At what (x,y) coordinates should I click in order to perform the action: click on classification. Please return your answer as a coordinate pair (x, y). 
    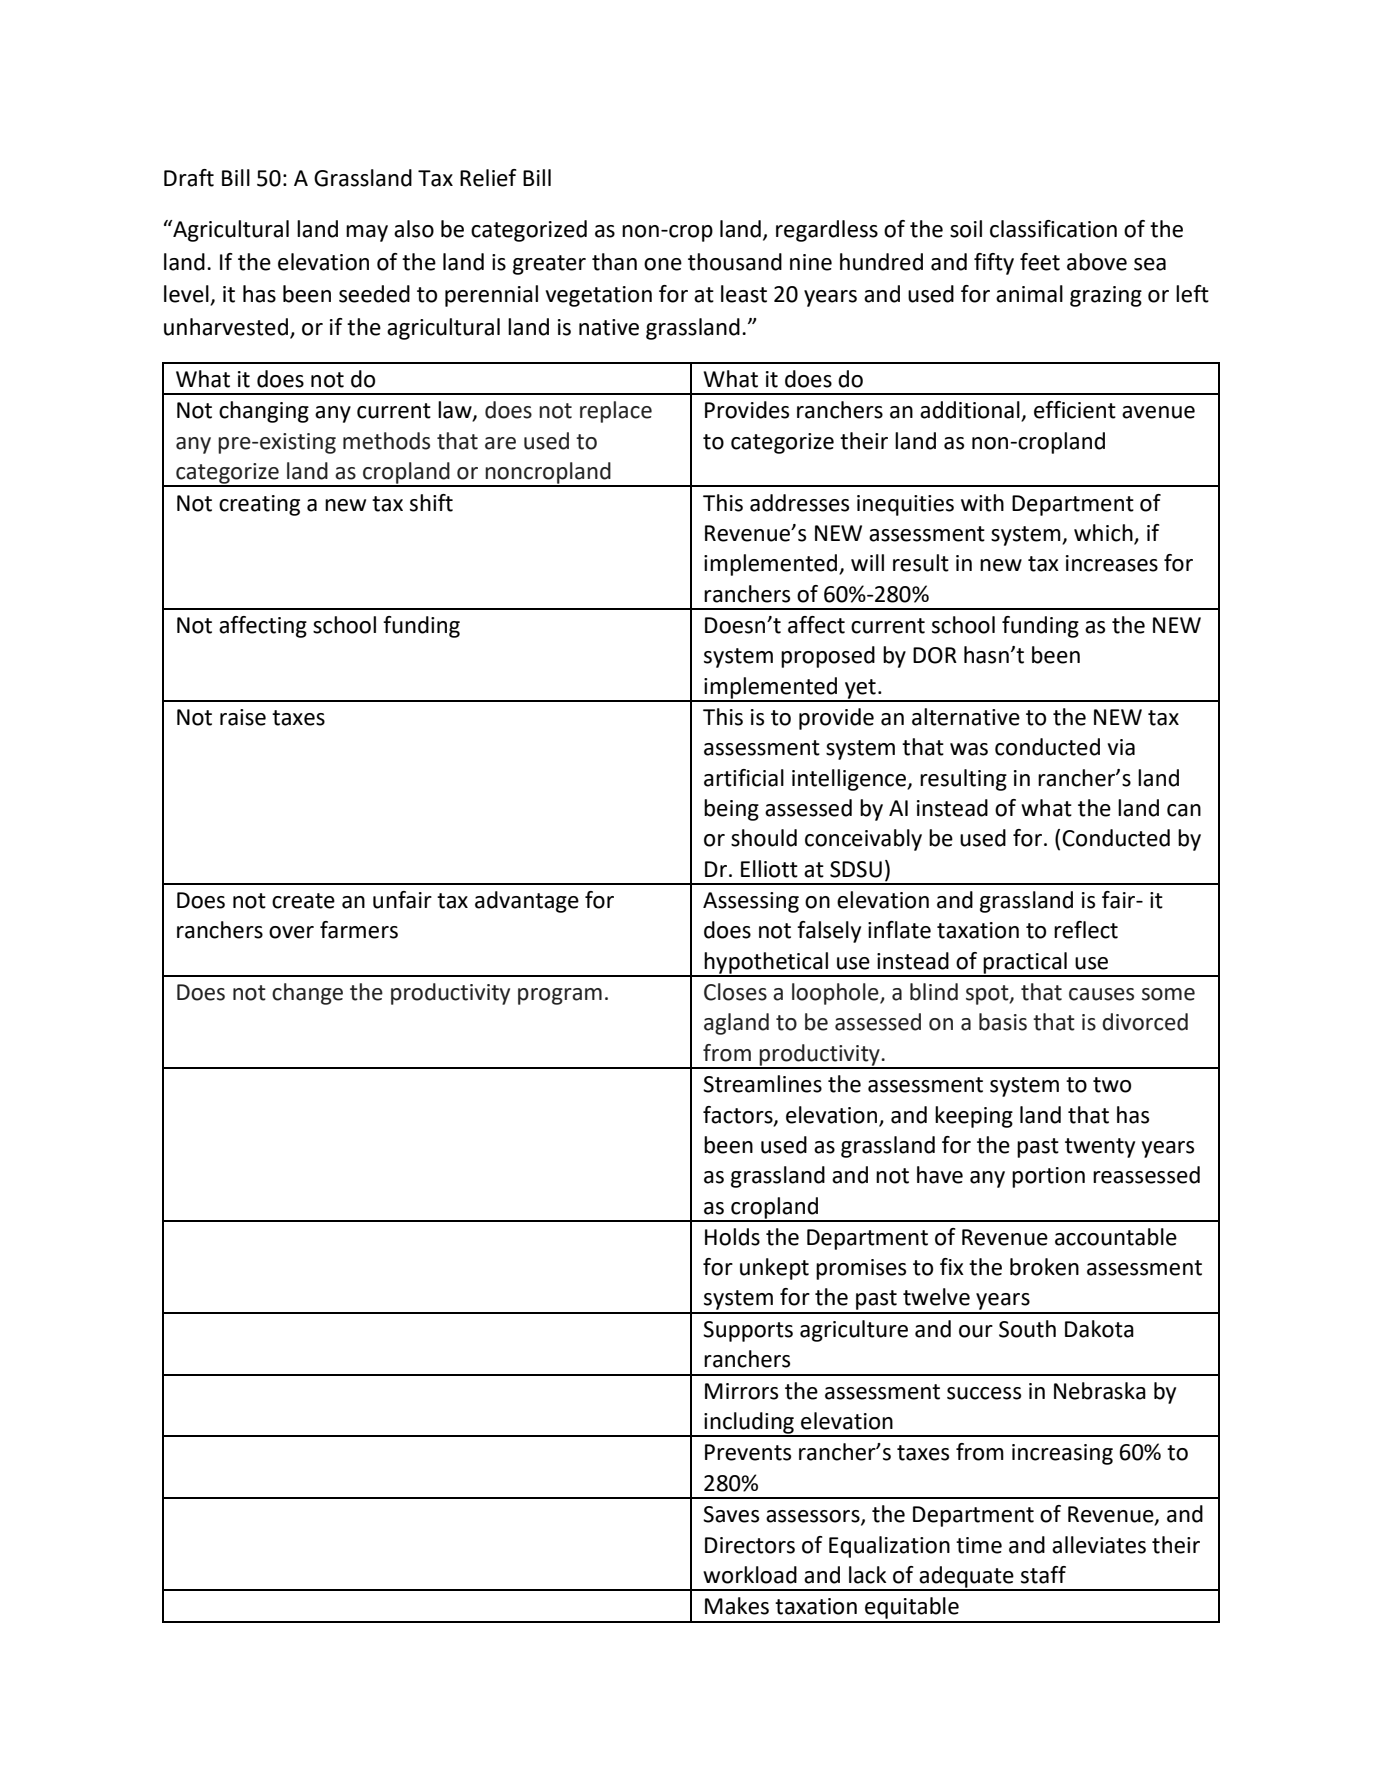
    Looking at the image, I should click on (1053, 229).
